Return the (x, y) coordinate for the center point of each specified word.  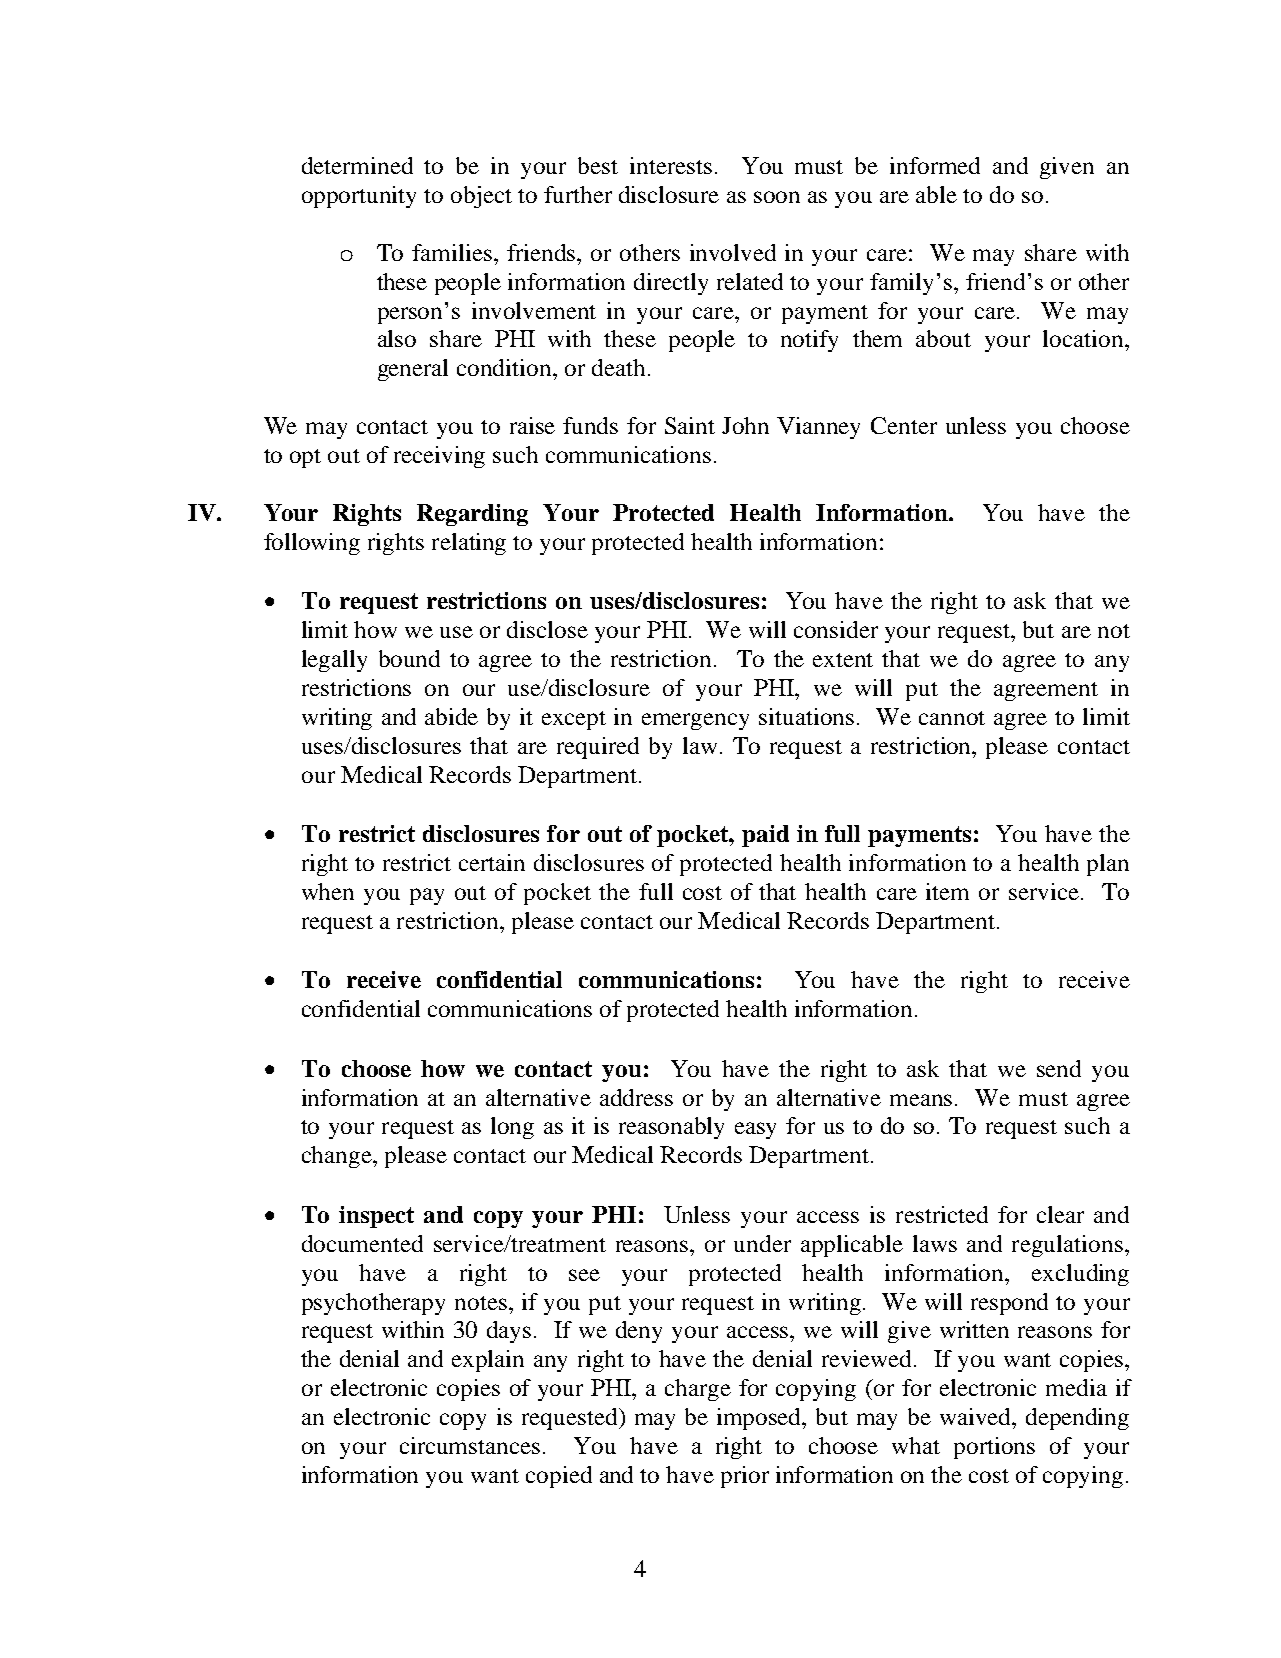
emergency (695, 721)
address (636, 1097)
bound (409, 658)
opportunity (359, 197)
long (512, 1128)
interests (671, 165)
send (1059, 1068)
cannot (952, 718)
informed (935, 165)
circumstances (470, 1445)
